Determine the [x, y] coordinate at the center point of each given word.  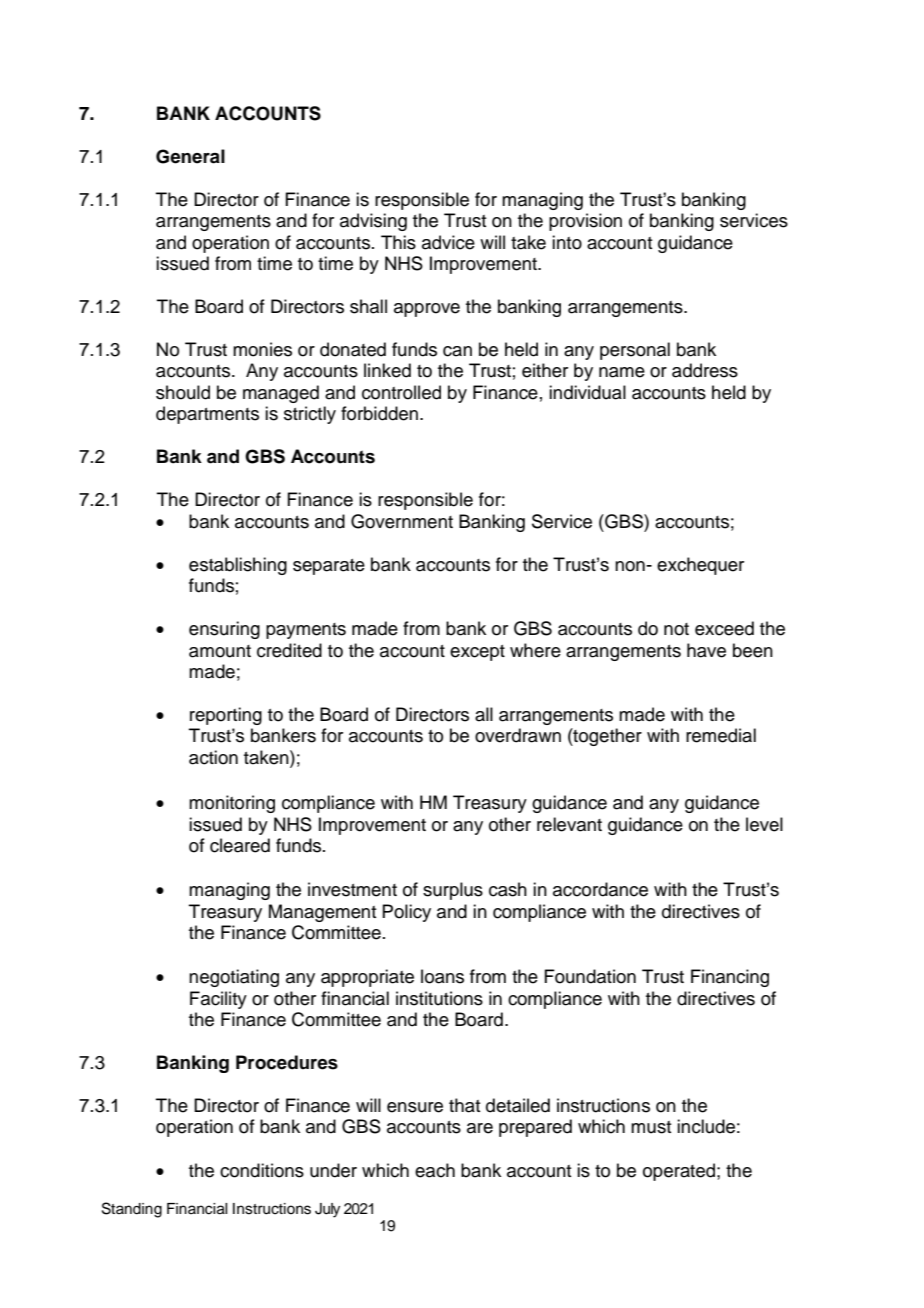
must [651, 1127]
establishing [238, 566]
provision [585, 222]
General [190, 156]
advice [448, 242]
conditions [262, 1170]
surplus [453, 891]
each [435, 1170]
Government [402, 521]
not [676, 629]
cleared [240, 845]
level [764, 824]
